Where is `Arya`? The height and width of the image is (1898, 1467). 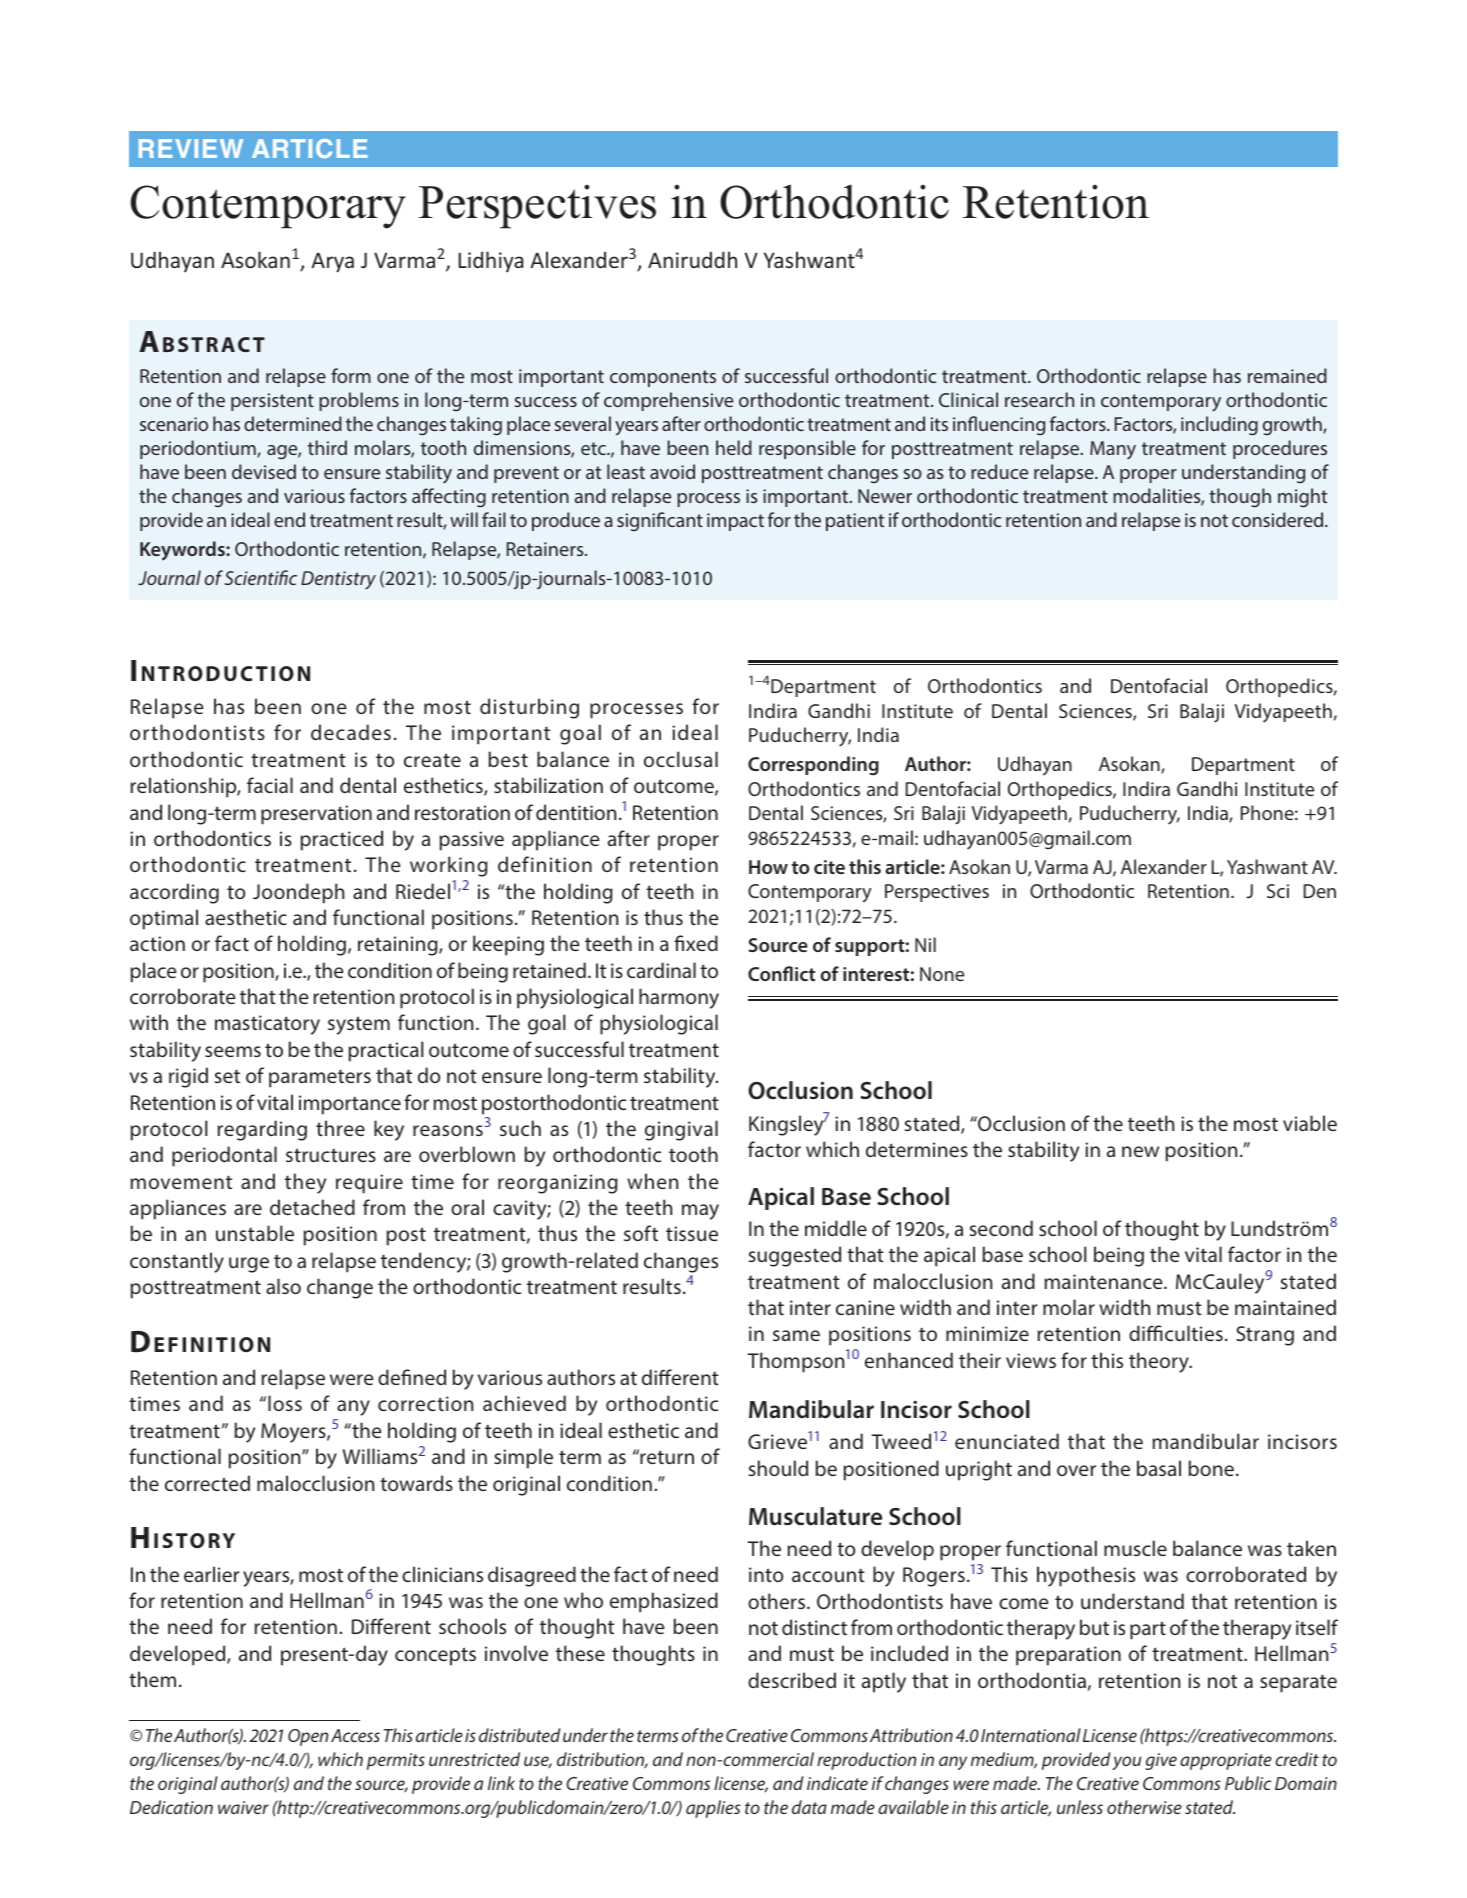
Arya is located at coordinates (332, 263).
